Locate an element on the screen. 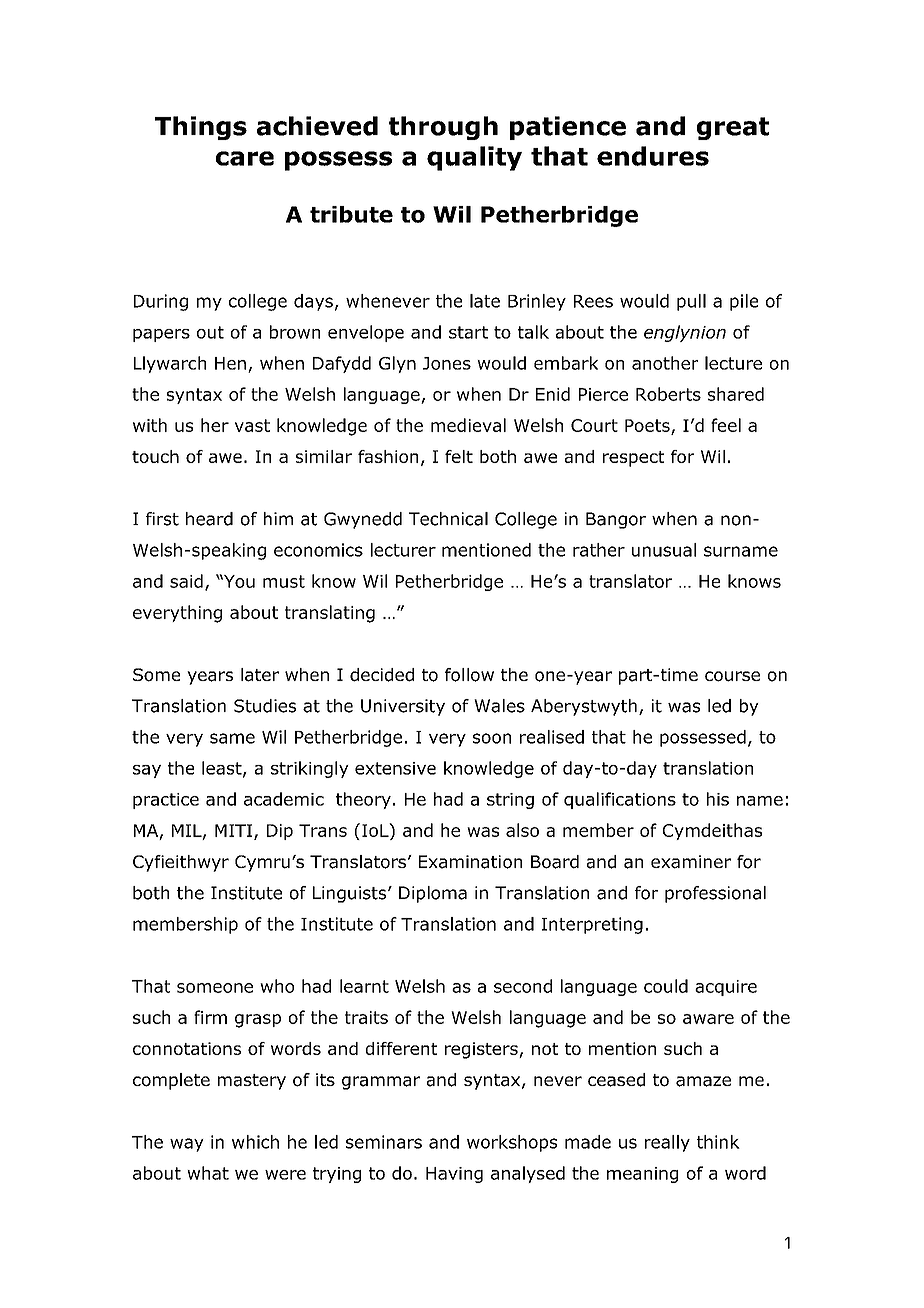  felt is located at coordinates (459, 456).
